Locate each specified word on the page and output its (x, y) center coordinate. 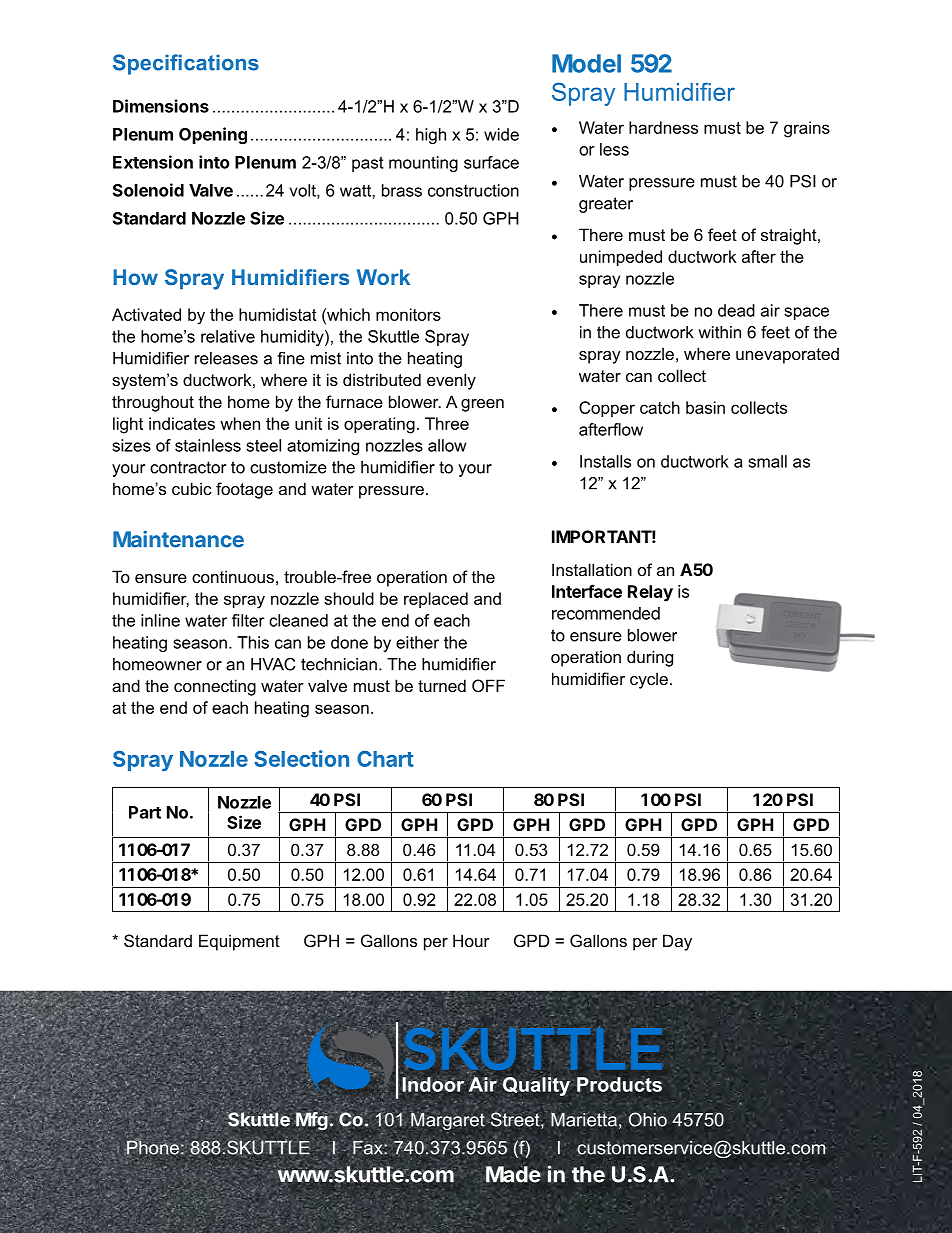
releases (226, 358)
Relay (650, 593)
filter (248, 620)
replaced (436, 600)
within (719, 332)
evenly (451, 381)
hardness (663, 127)
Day (677, 942)
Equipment (239, 942)
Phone (152, 1146)
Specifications (186, 64)
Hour (471, 940)
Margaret (448, 1122)
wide (501, 134)
